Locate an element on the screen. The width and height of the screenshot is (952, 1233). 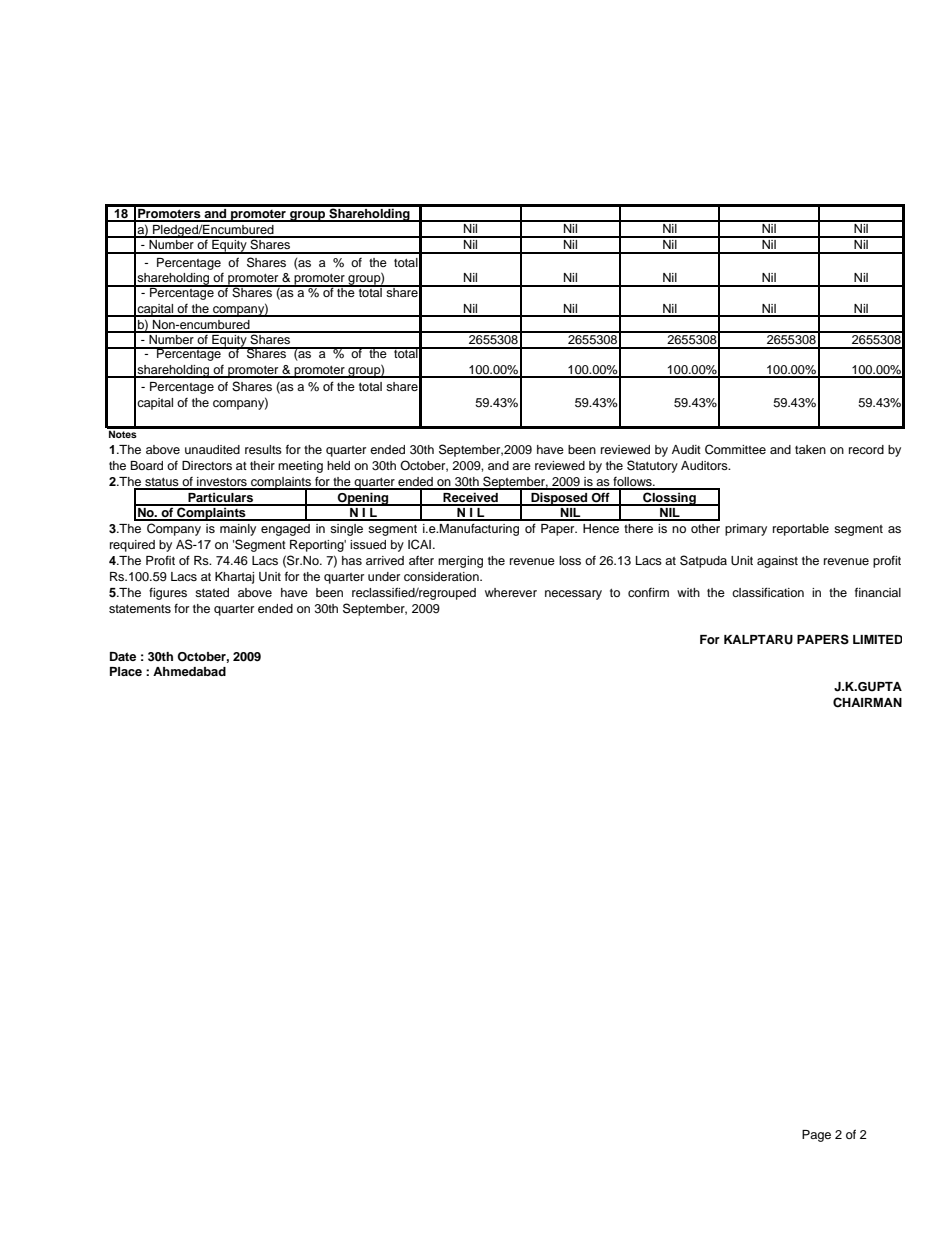
classification is located at coordinates (768, 592).
